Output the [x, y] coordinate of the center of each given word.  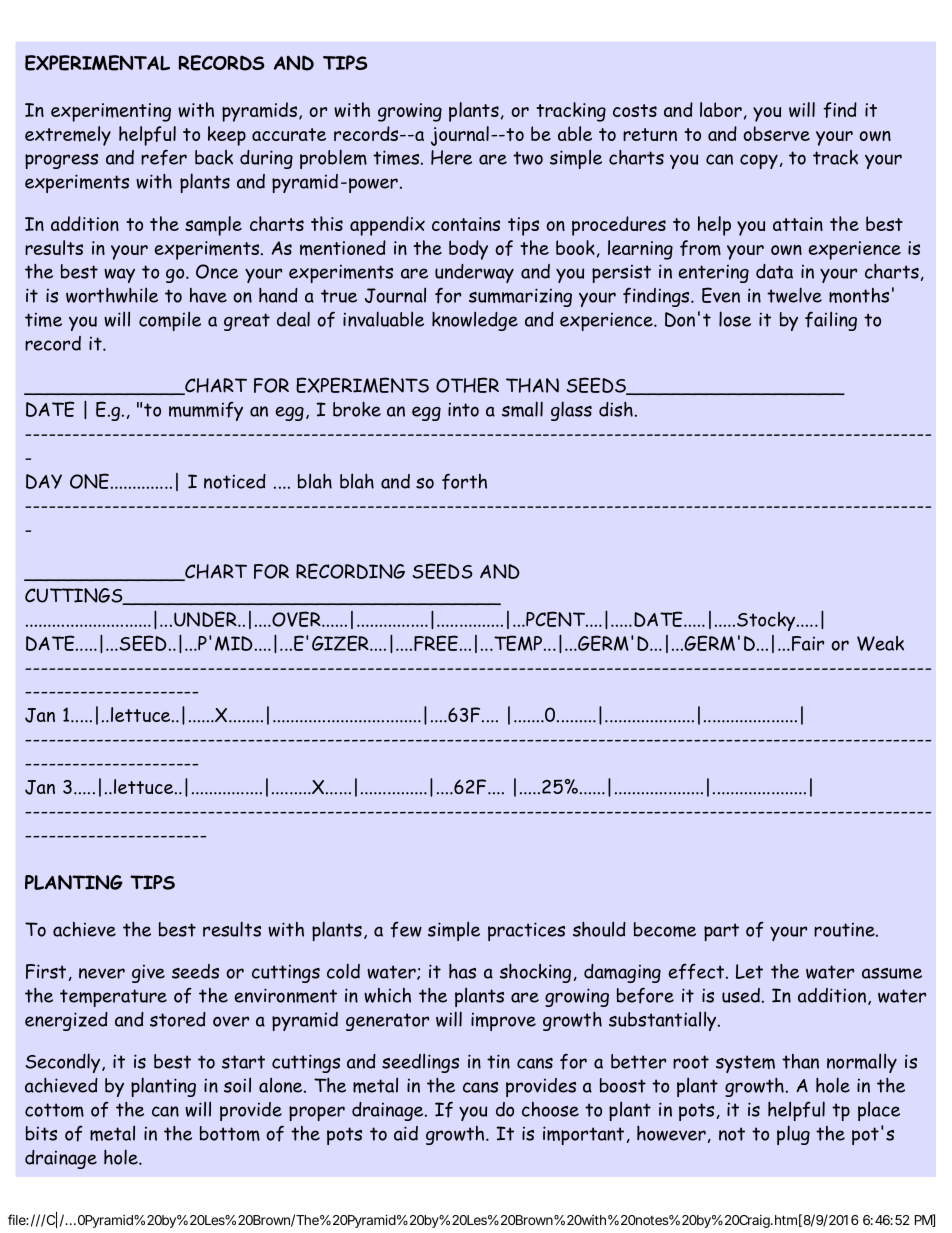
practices [526, 931]
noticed [235, 481]
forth [464, 481]
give [148, 974]
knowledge [475, 321]
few [406, 930]
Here [451, 157]
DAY [44, 481]
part [721, 932]
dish [616, 409]
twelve [794, 295]
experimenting [111, 112]
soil [237, 1085]
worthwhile [112, 295]
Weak [880, 643]
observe [776, 133]
